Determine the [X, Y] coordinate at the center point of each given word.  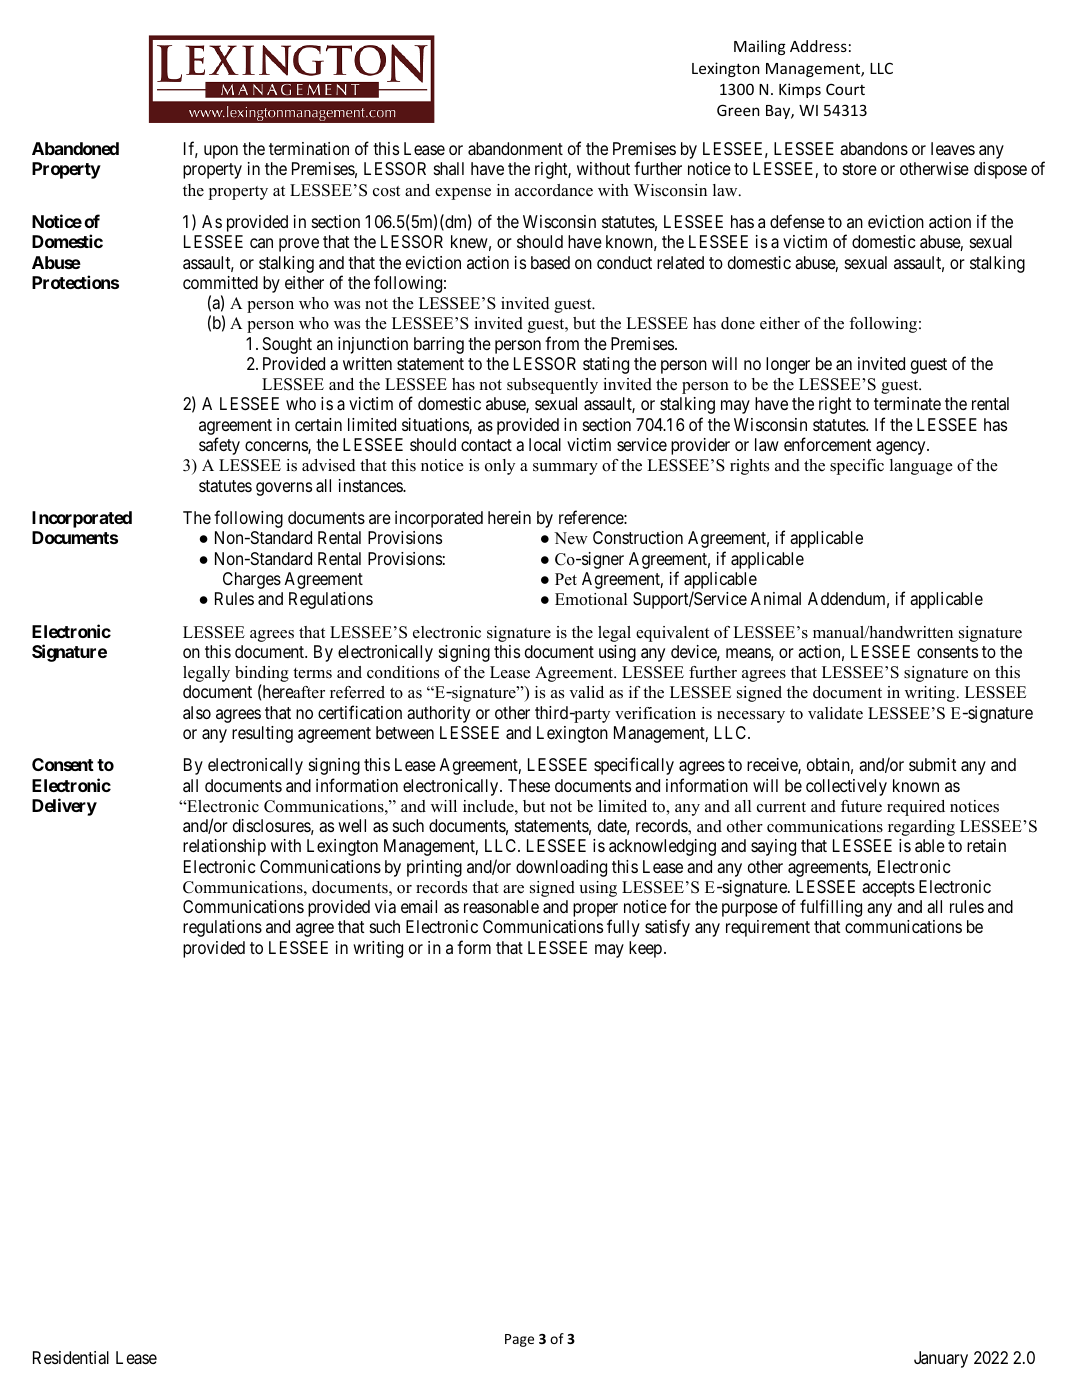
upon [221, 152]
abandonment [515, 149]
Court [845, 89]
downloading [561, 868]
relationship [224, 847]
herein [509, 517]
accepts [888, 889]
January [941, 1359]
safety [219, 446]
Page [519, 1340]
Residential [71, 1358]
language [921, 467]
